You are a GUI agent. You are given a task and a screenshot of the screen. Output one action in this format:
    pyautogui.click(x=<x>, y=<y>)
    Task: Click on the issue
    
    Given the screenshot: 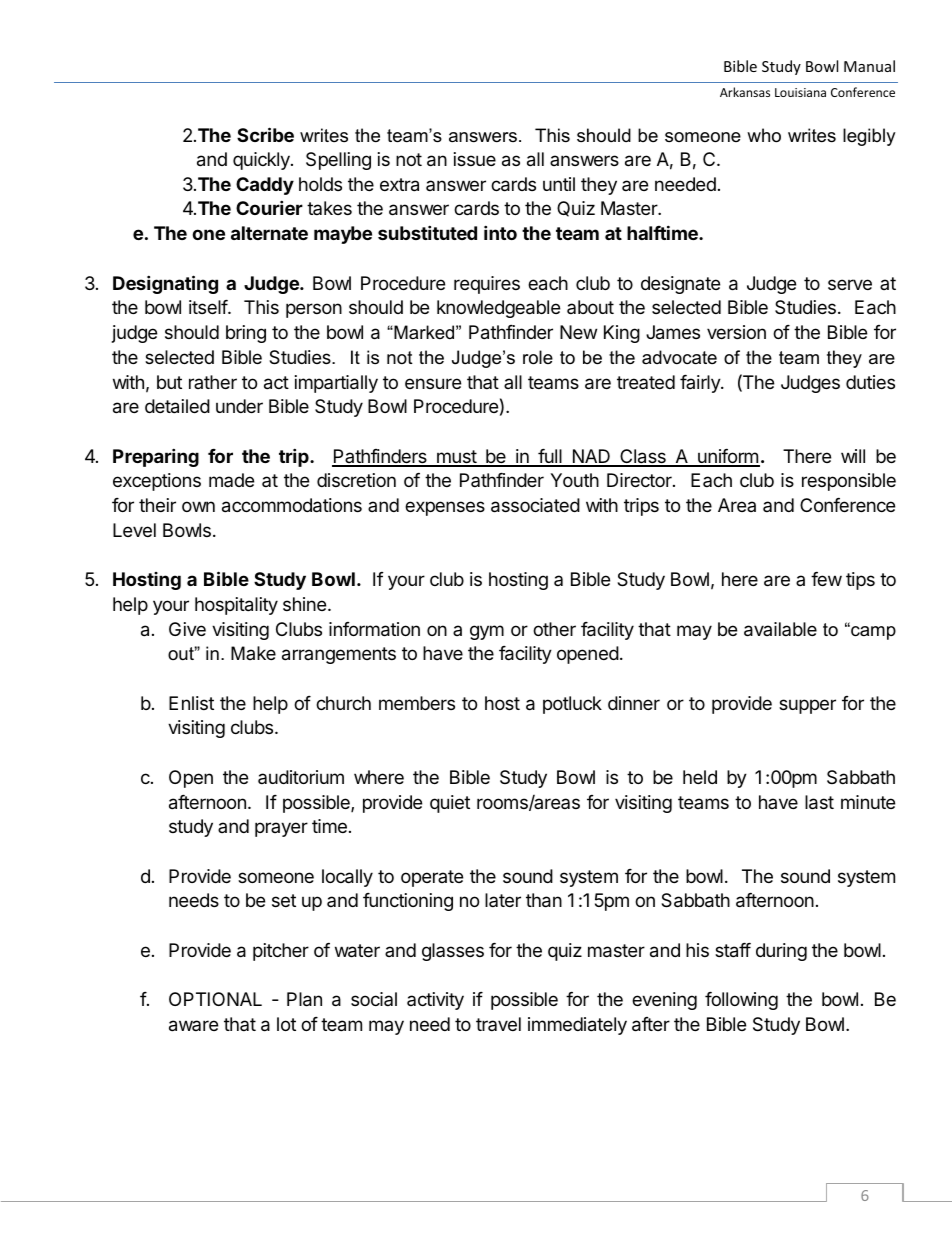 What is the action you would take?
    pyautogui.click(x=475, y=159)
